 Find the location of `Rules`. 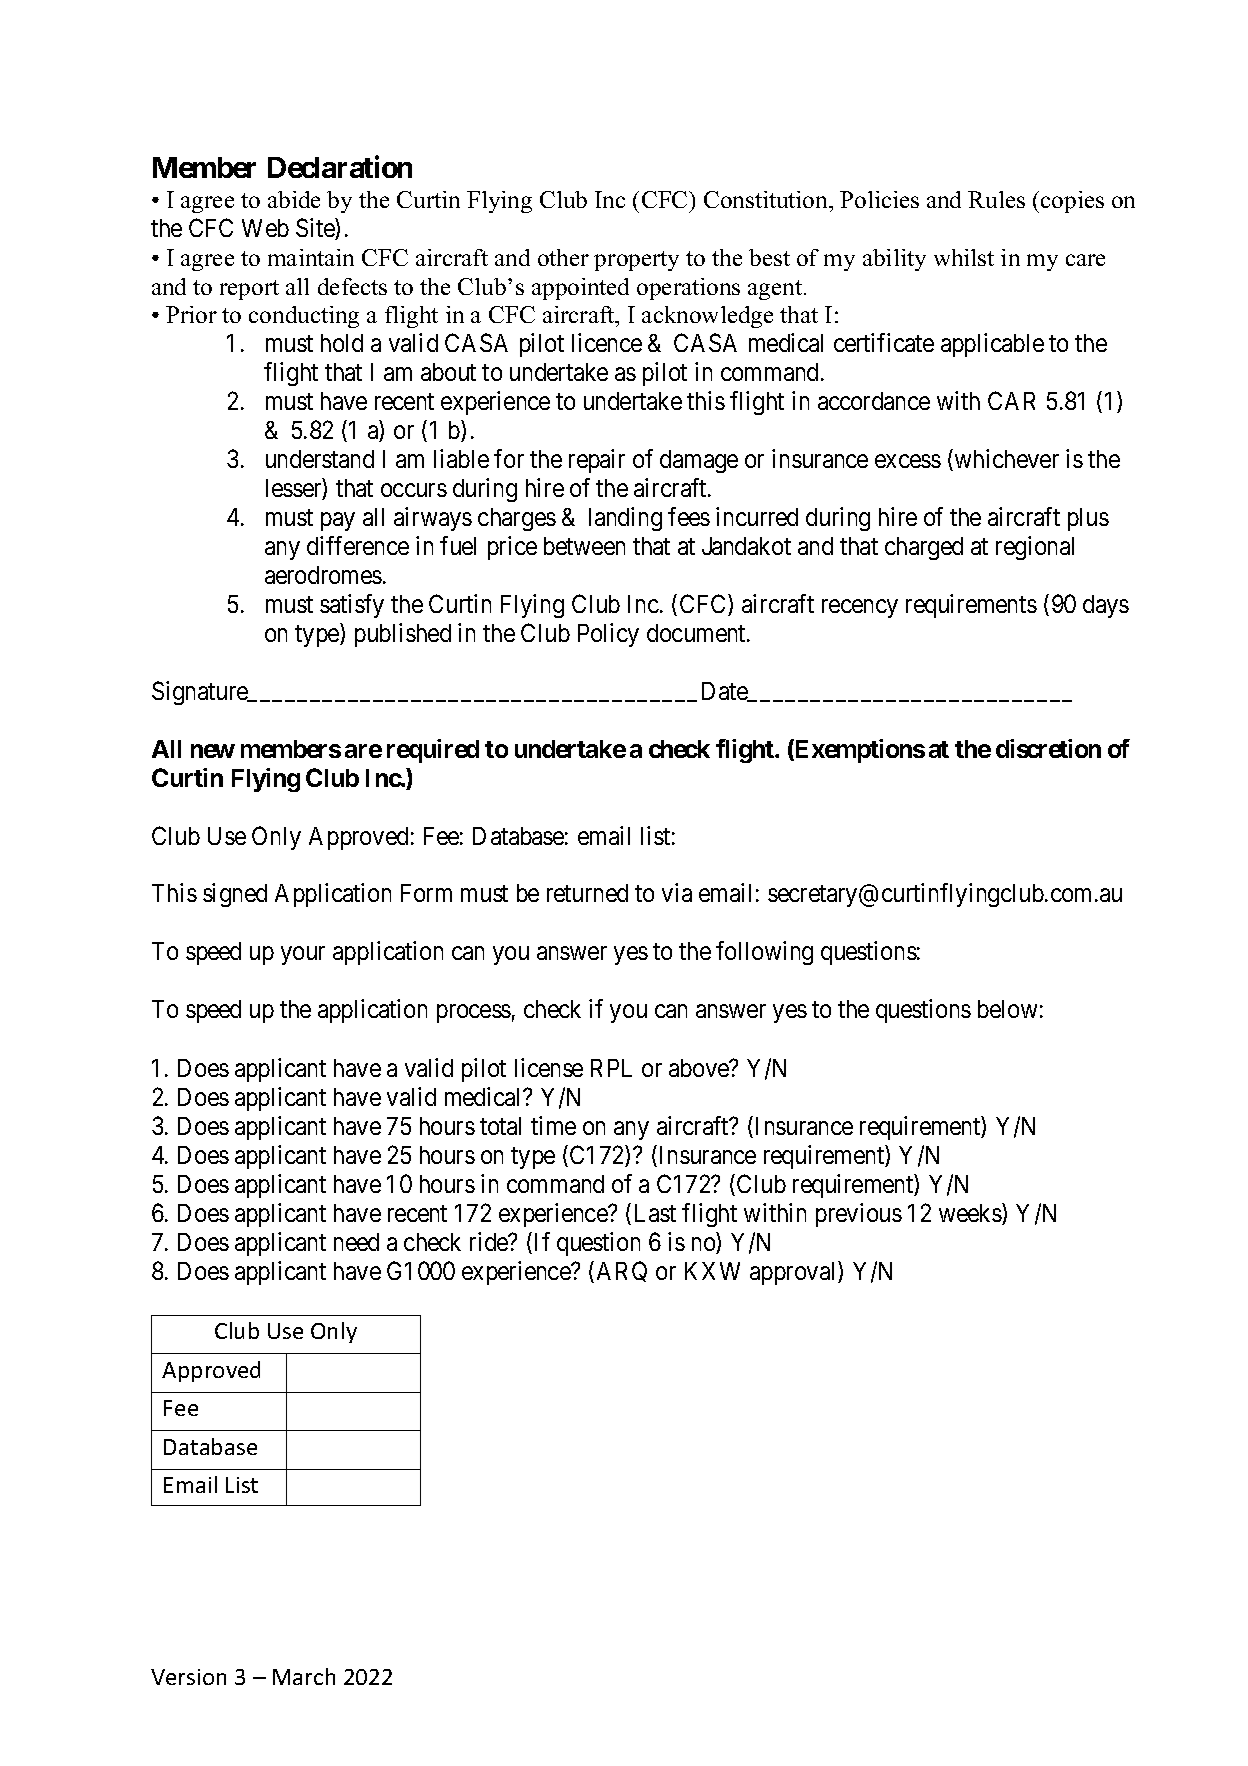

Rules is located at coordinates (996, 199).
